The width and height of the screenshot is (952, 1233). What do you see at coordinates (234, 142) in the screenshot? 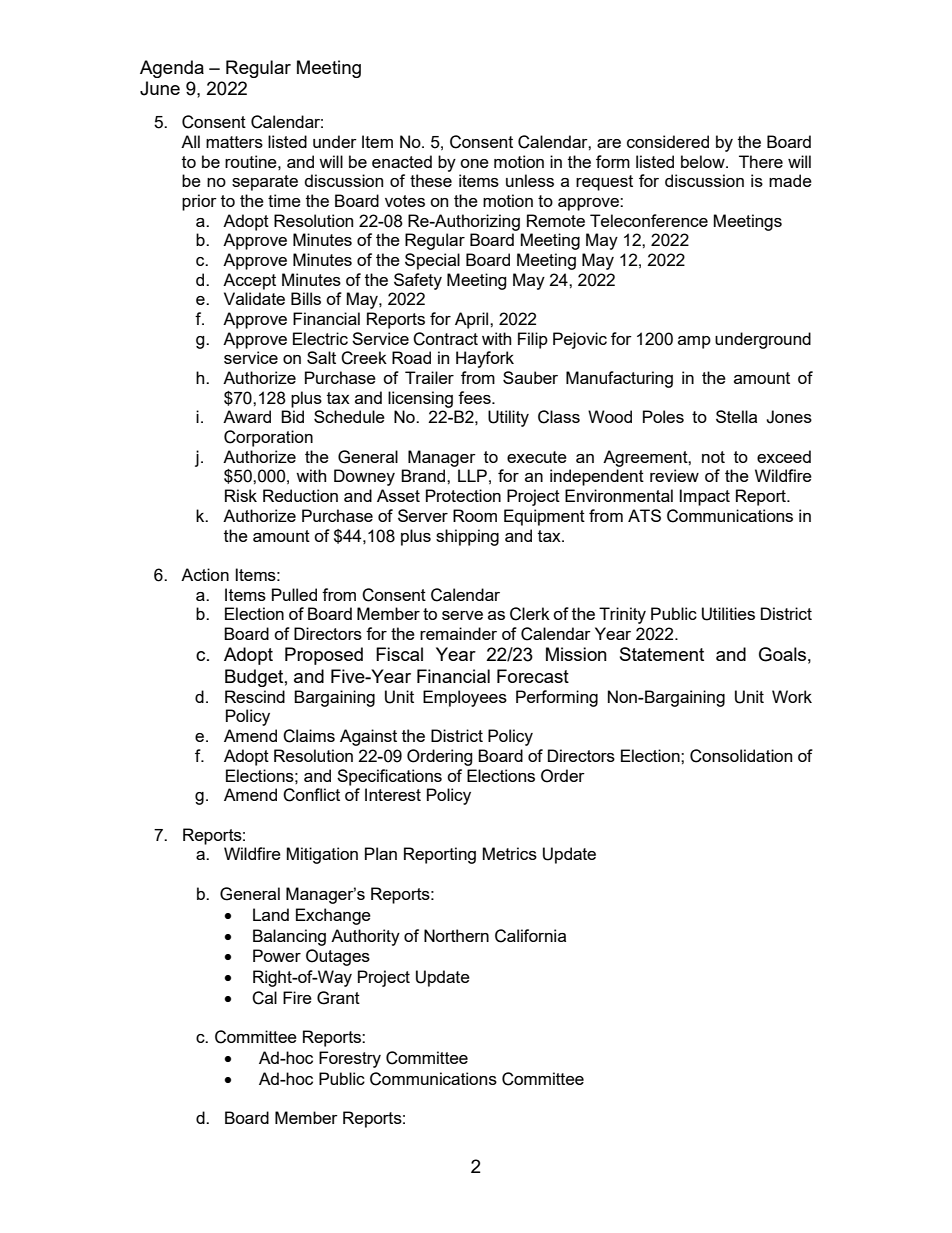
I see `matters` at bounding box center [234, 142].
